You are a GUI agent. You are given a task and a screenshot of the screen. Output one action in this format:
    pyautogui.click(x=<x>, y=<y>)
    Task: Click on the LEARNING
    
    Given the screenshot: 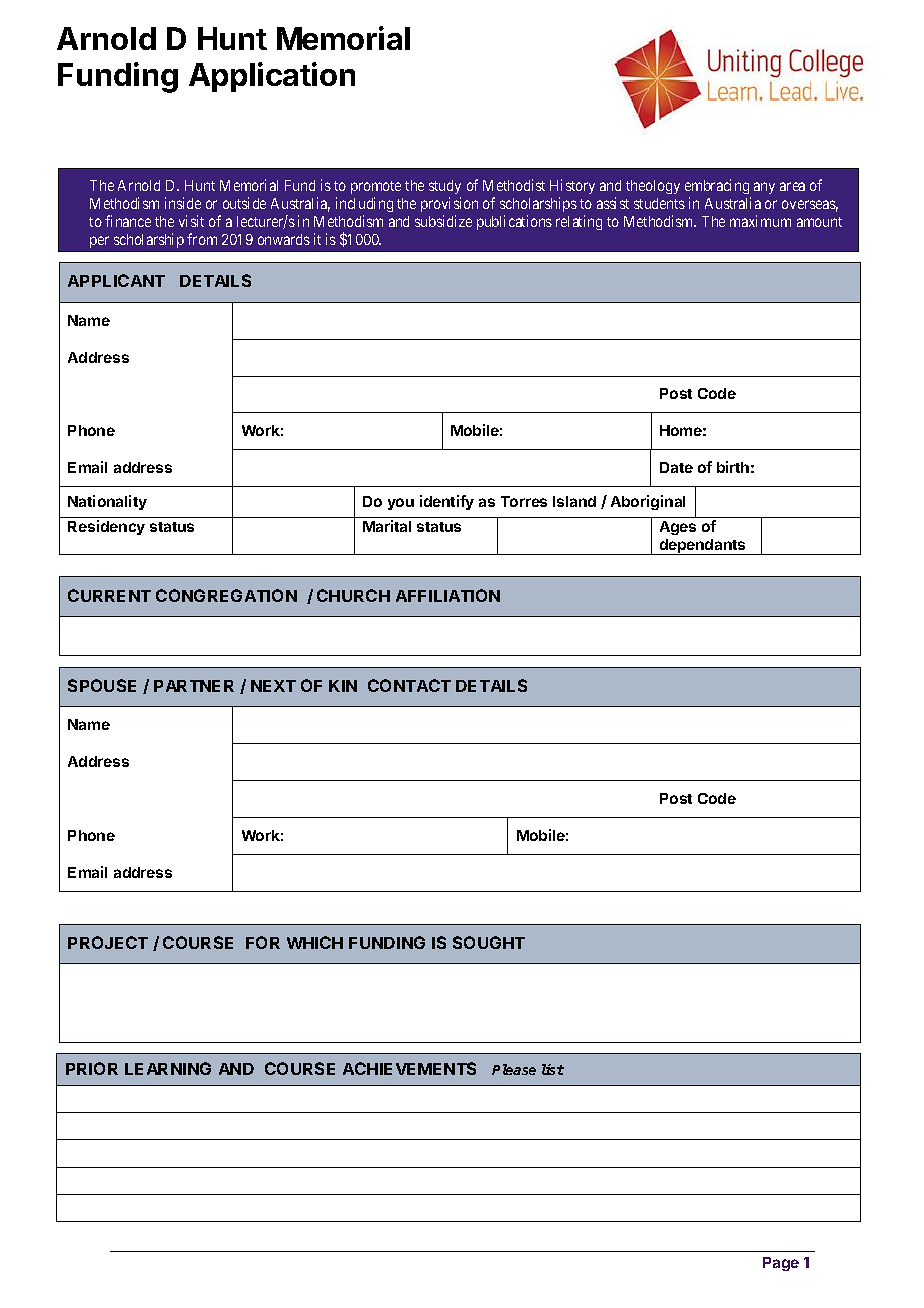 What is the action you would take?
    pyautogui.click(x=168, y=1068)
